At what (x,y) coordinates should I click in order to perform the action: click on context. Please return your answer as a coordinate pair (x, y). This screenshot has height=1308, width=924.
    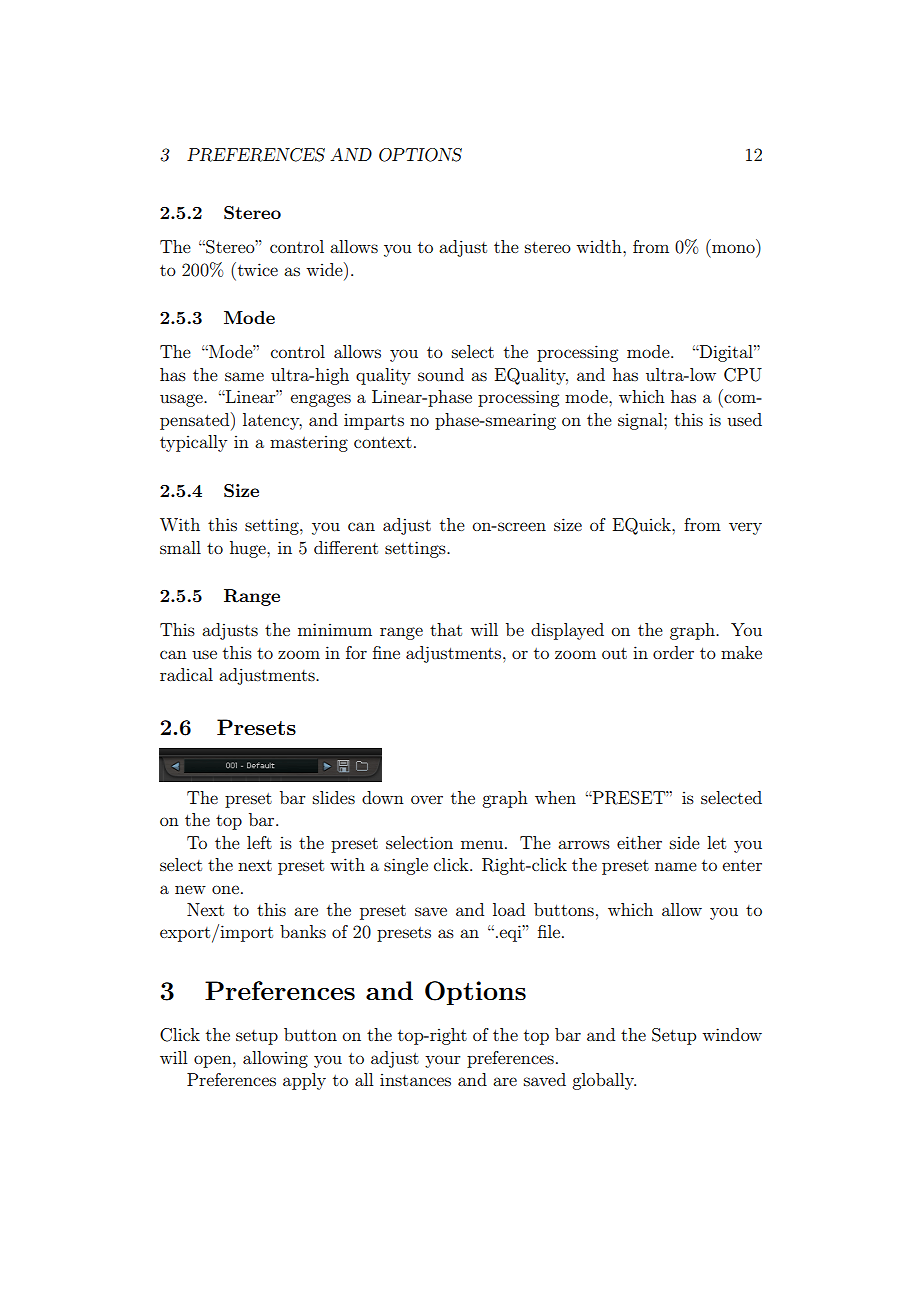
    Looking at the image, I should click on (383, 442).
